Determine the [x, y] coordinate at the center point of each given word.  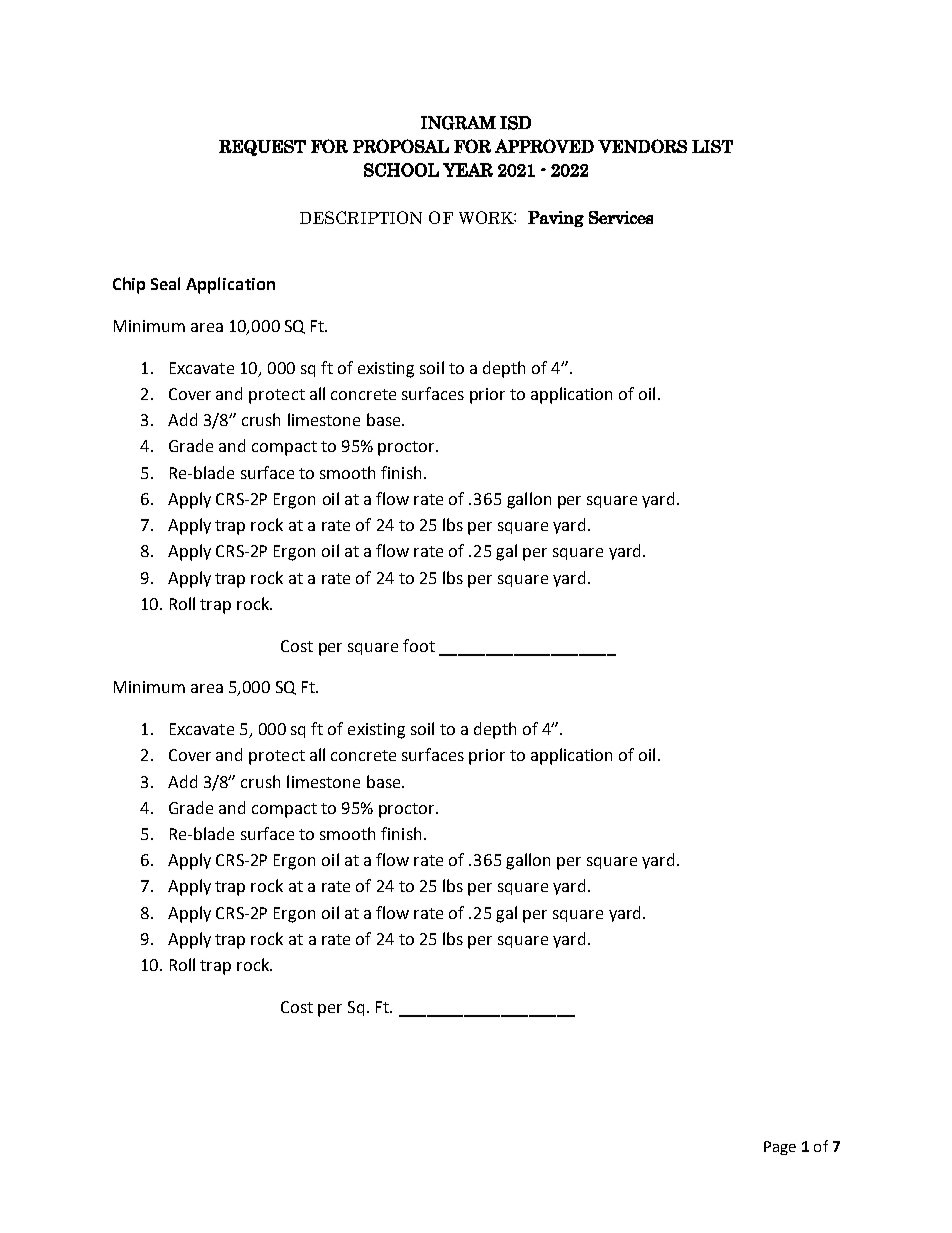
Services [621, 217]
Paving [556, 219]
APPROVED [544, 146]
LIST [712, 146]
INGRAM [458, 123]
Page [780, 1148]
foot [419, 645]
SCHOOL [401, 170]
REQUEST [262, 148]
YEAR [468, 170]
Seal [165, 283]
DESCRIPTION [361, 217]
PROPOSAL [401, 146]
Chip [129, 285]
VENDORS [642, 146]
